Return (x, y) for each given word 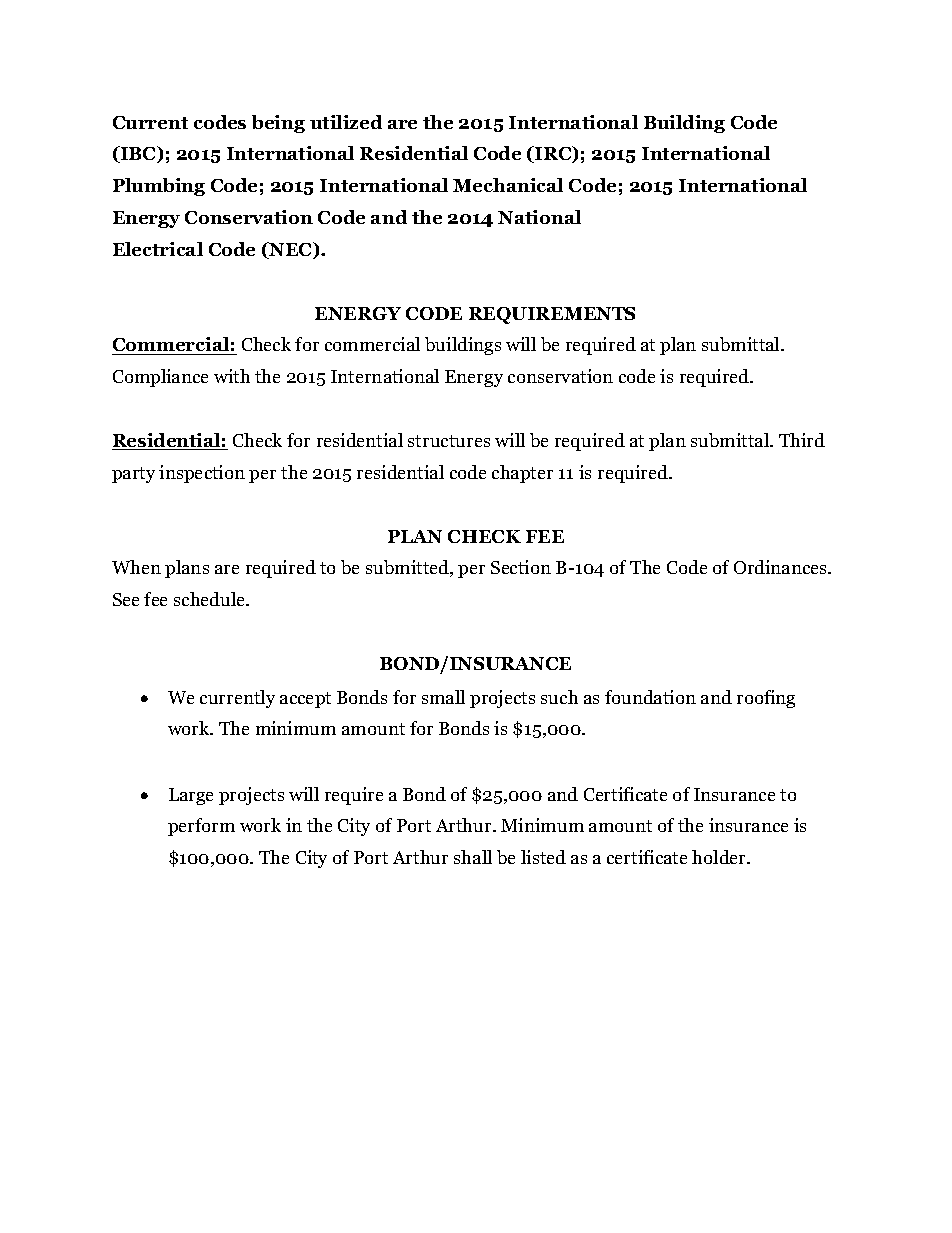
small (443, 697)
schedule (211, 599)
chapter (522, 474)
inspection (202, 474)
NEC (290, 250)
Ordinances (782, 567)
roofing (766, 699)
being (278, 124)
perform (201, 827)
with (232, 376)
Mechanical (508, 185)
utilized (346, 122)
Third (802, 440)
